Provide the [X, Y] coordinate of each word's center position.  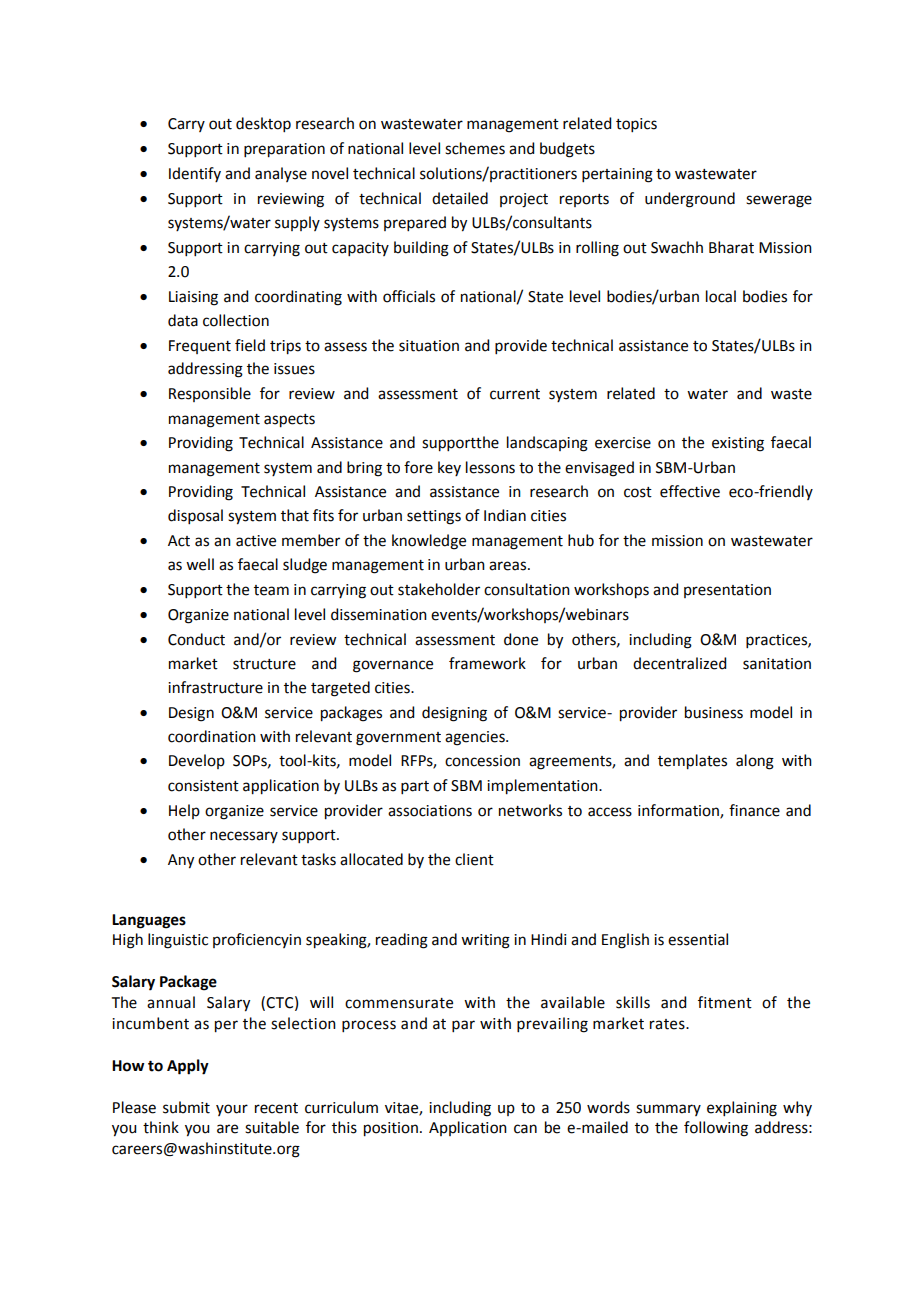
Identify [195, 174]
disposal [195, 516]
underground [690, 200]
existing [738, 444]
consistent [203, 786]
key [449, 468]
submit [186, 1107]
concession [482, 761]
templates [692, 762]
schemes [475, 148]
